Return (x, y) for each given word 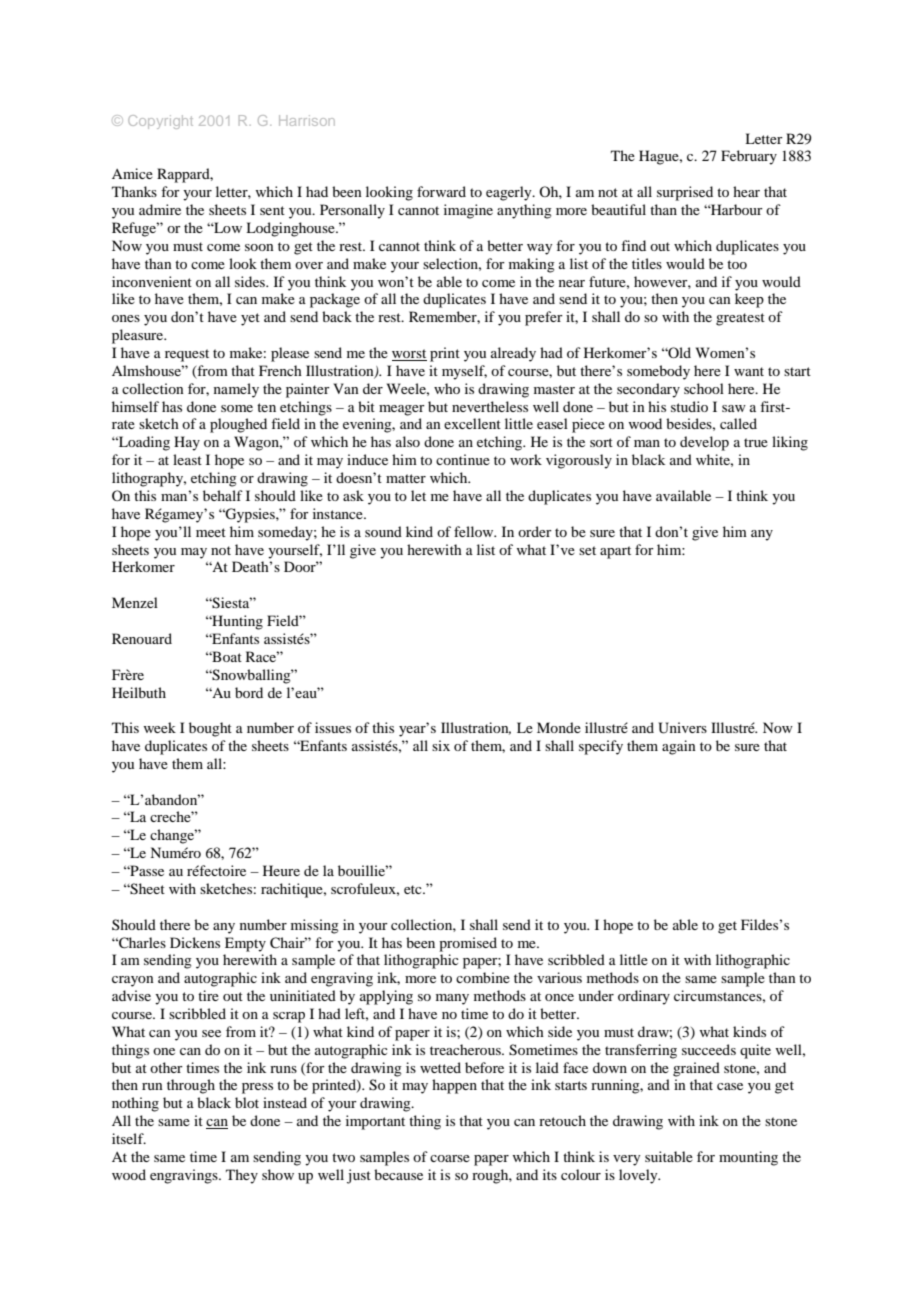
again (679, 747)
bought (210, 729)
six (441, 745)
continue (463, 459)
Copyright (160, 122)
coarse (450, 1158)
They (242, 1176)
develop (704, 443)
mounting (748, 1158)
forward (441, 191)
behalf (223, 495)
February (749, 157)
